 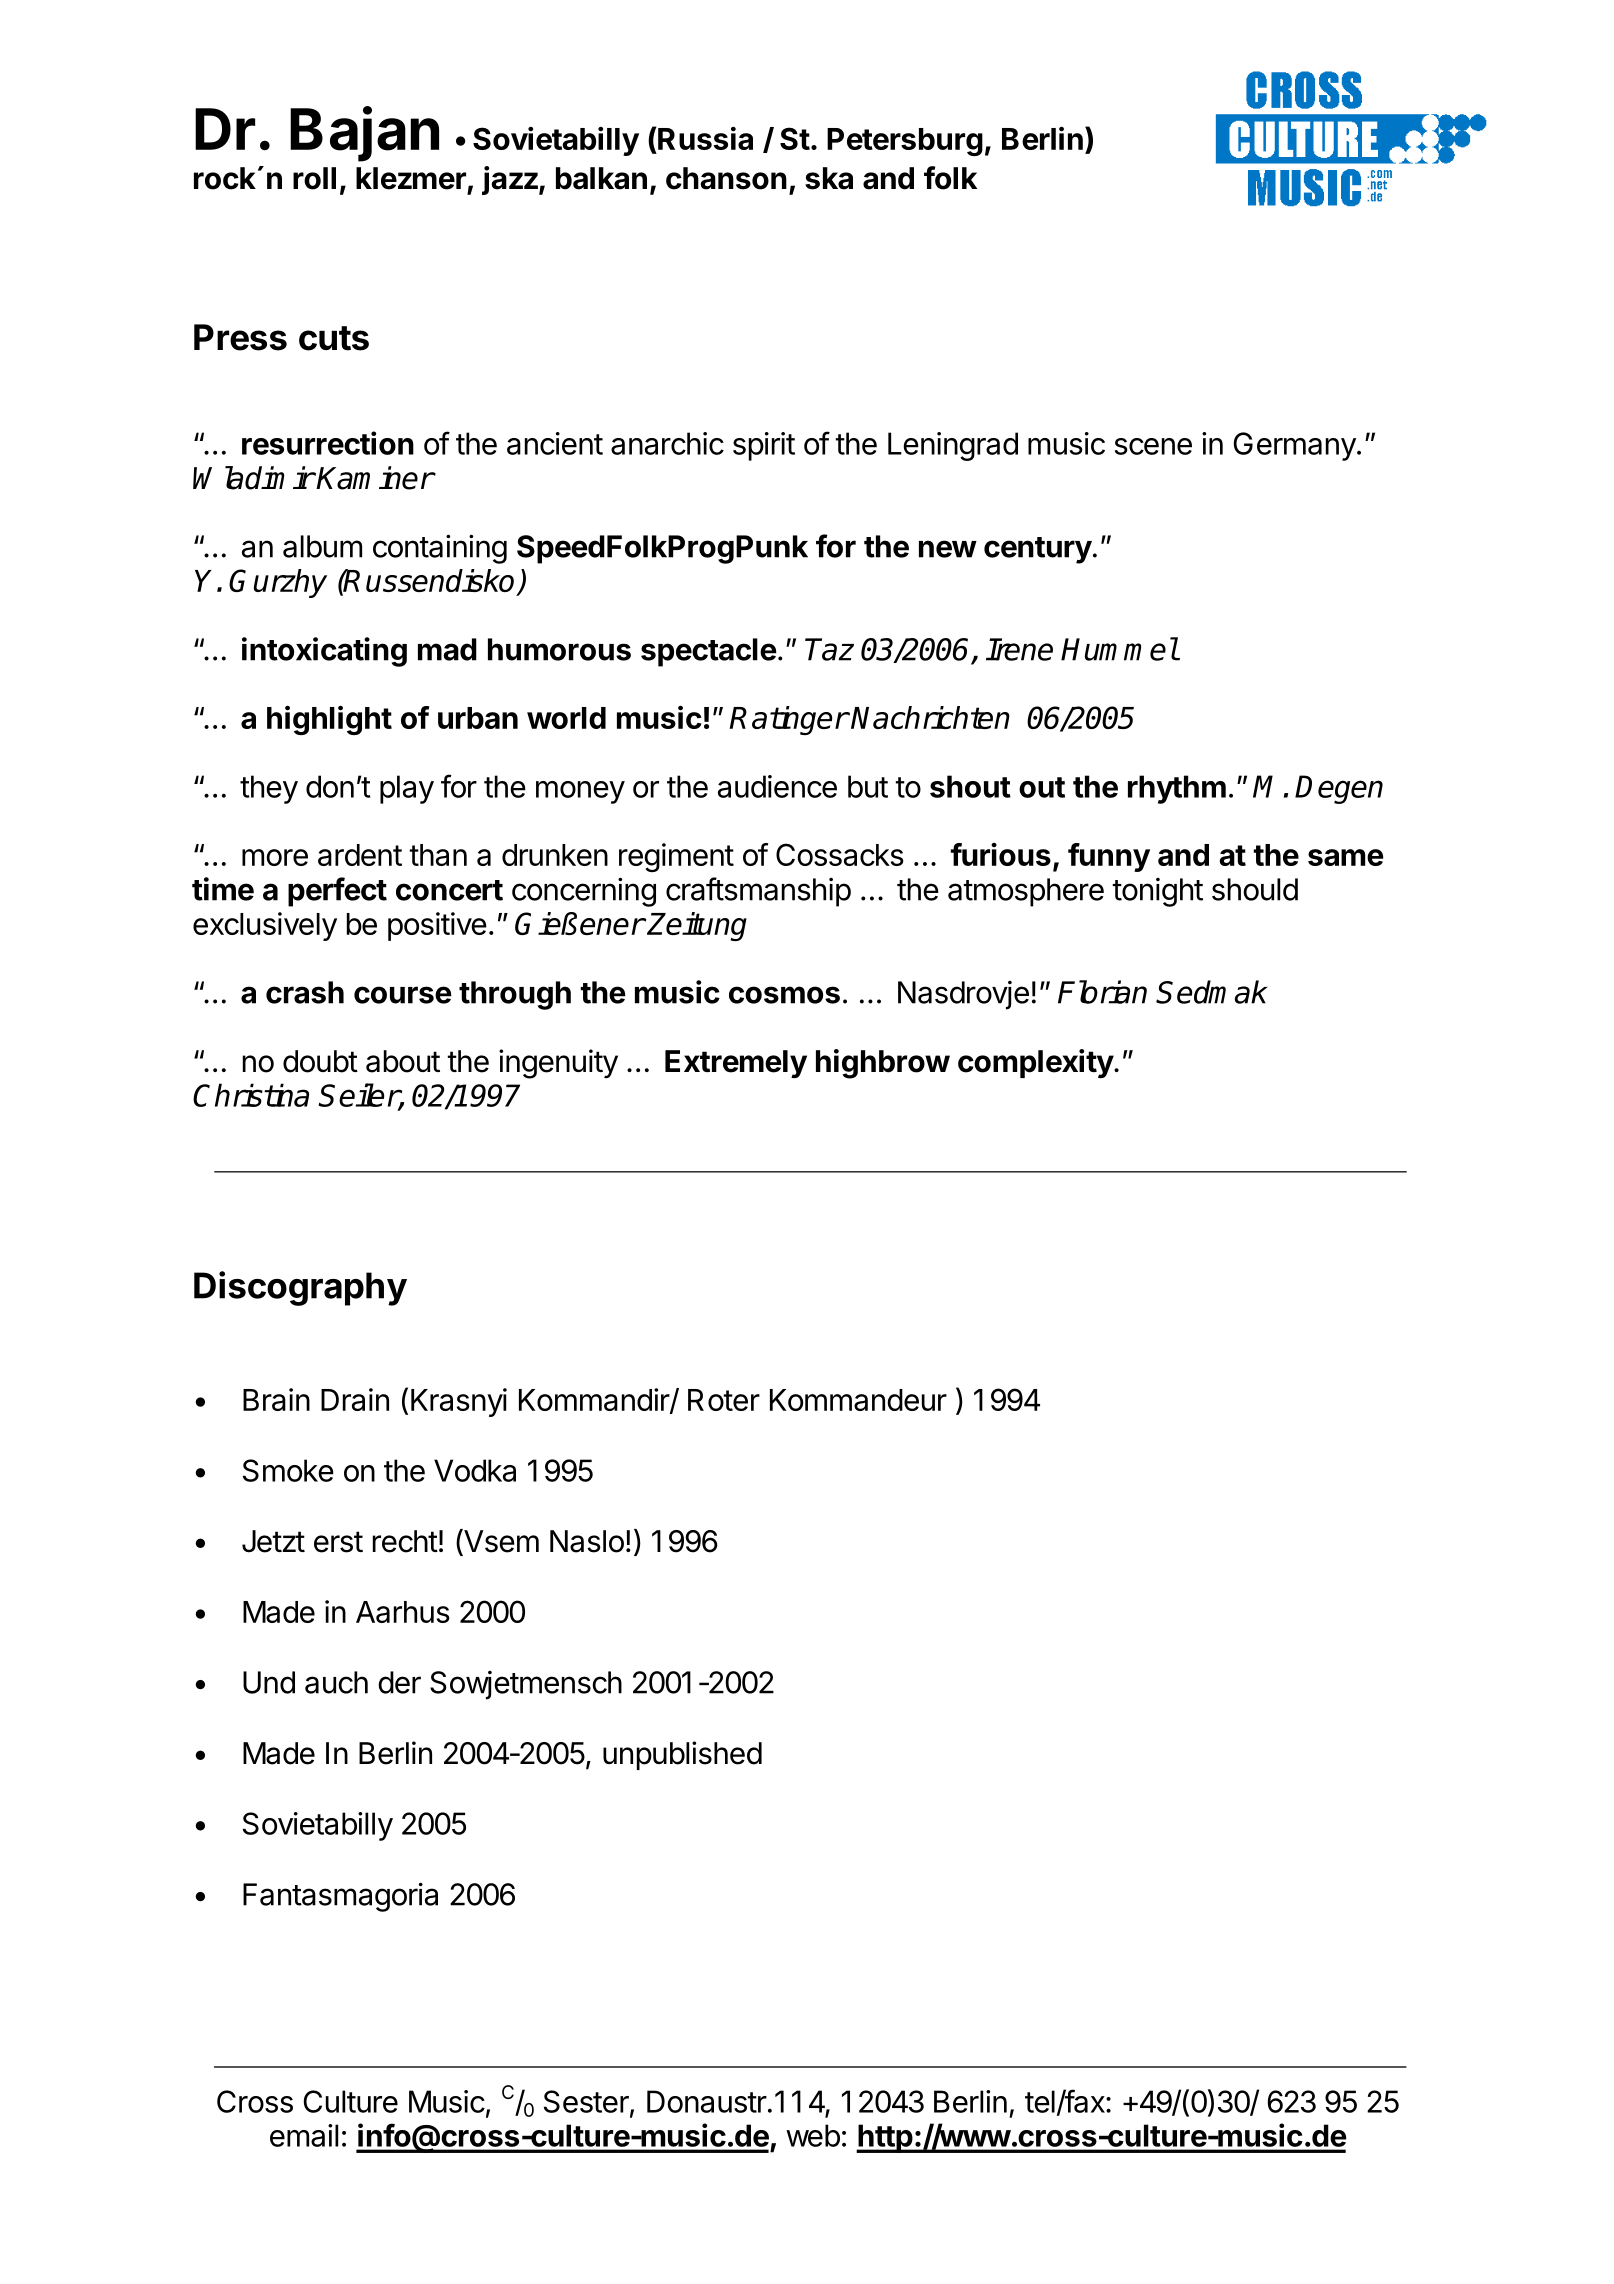 What do you see at coordinates (304, 2135) in the screenshot?
I see `email` at bounding box center [304, 2135].
